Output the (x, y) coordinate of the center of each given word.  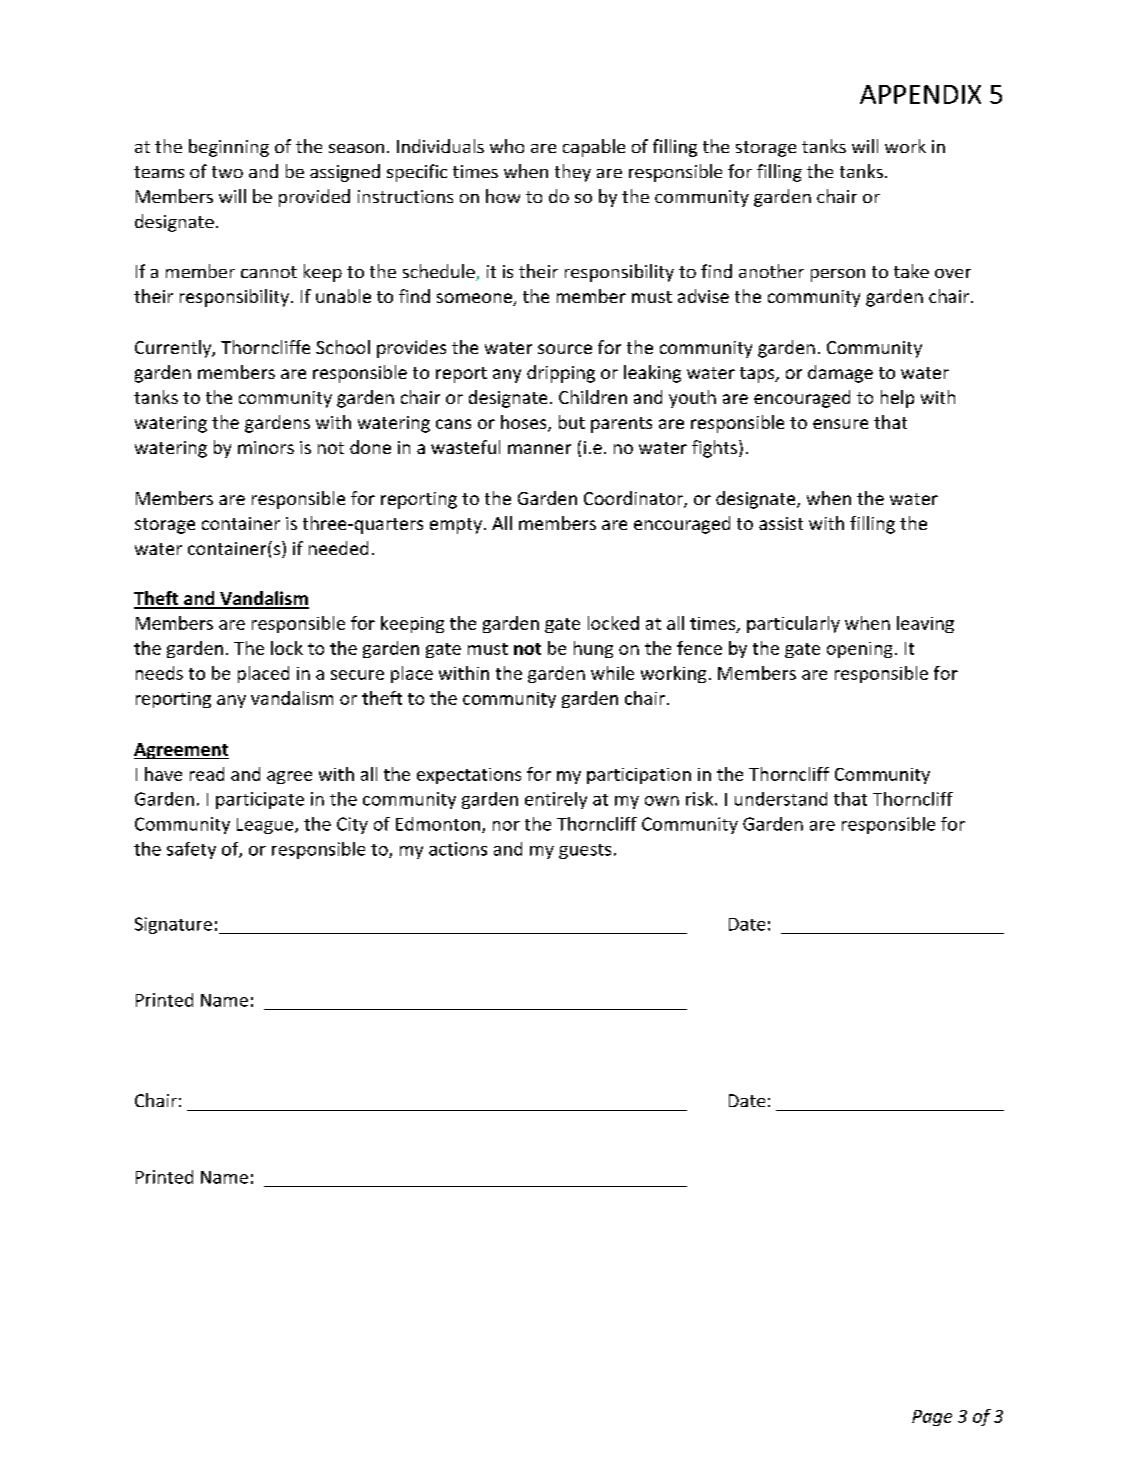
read (207, 774)
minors (266, 447)
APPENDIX (920, 94)
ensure (840, 424)
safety (191, 850)
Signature (173, 925)
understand (781, 799)
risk (701, 799)
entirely (556, 800)
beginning (229, 148)
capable (594, 148)
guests (585, 851)
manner (539, 449)
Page (932, 1418)
